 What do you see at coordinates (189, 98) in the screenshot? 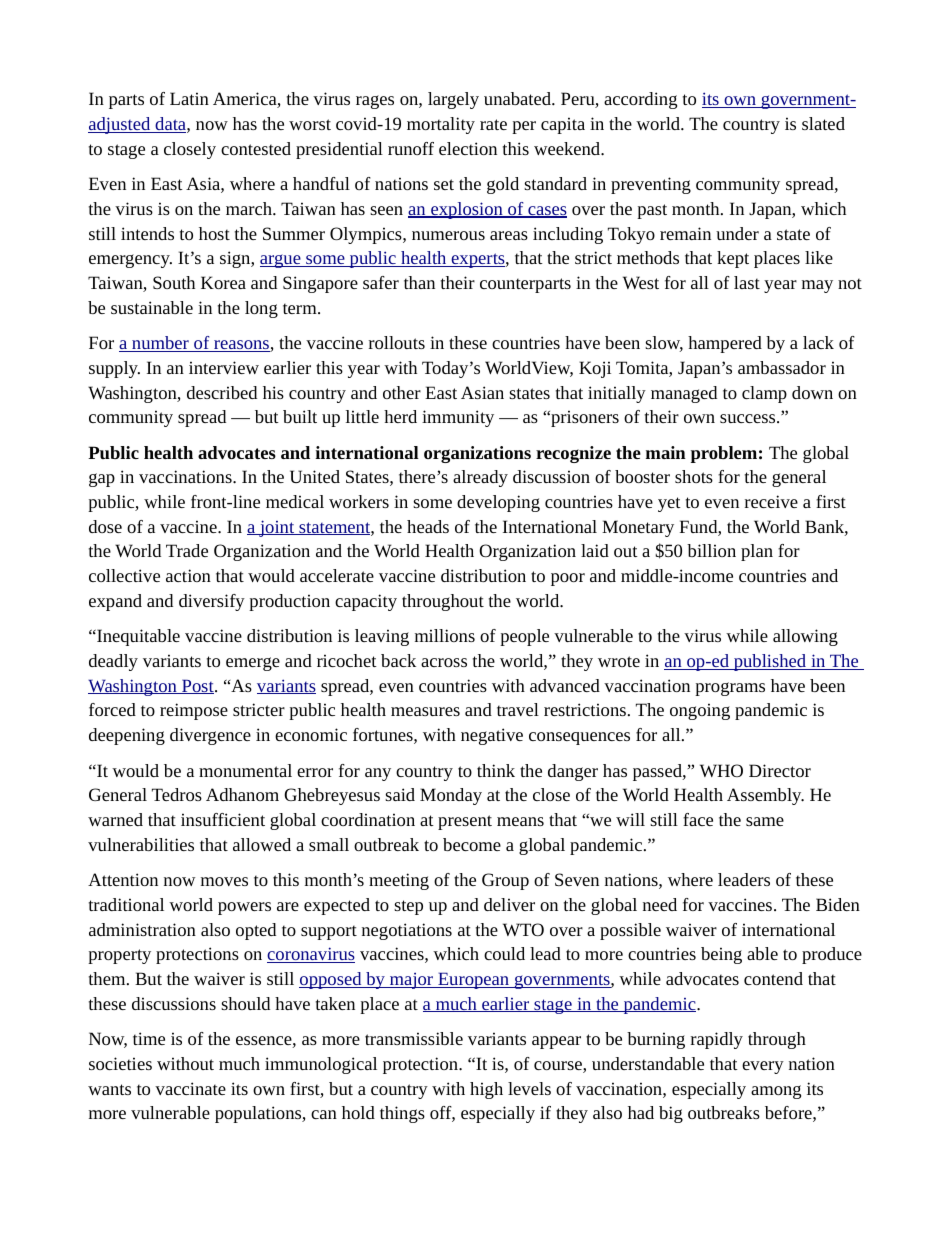
I see `Latin` at bounding box center [189, 98].
